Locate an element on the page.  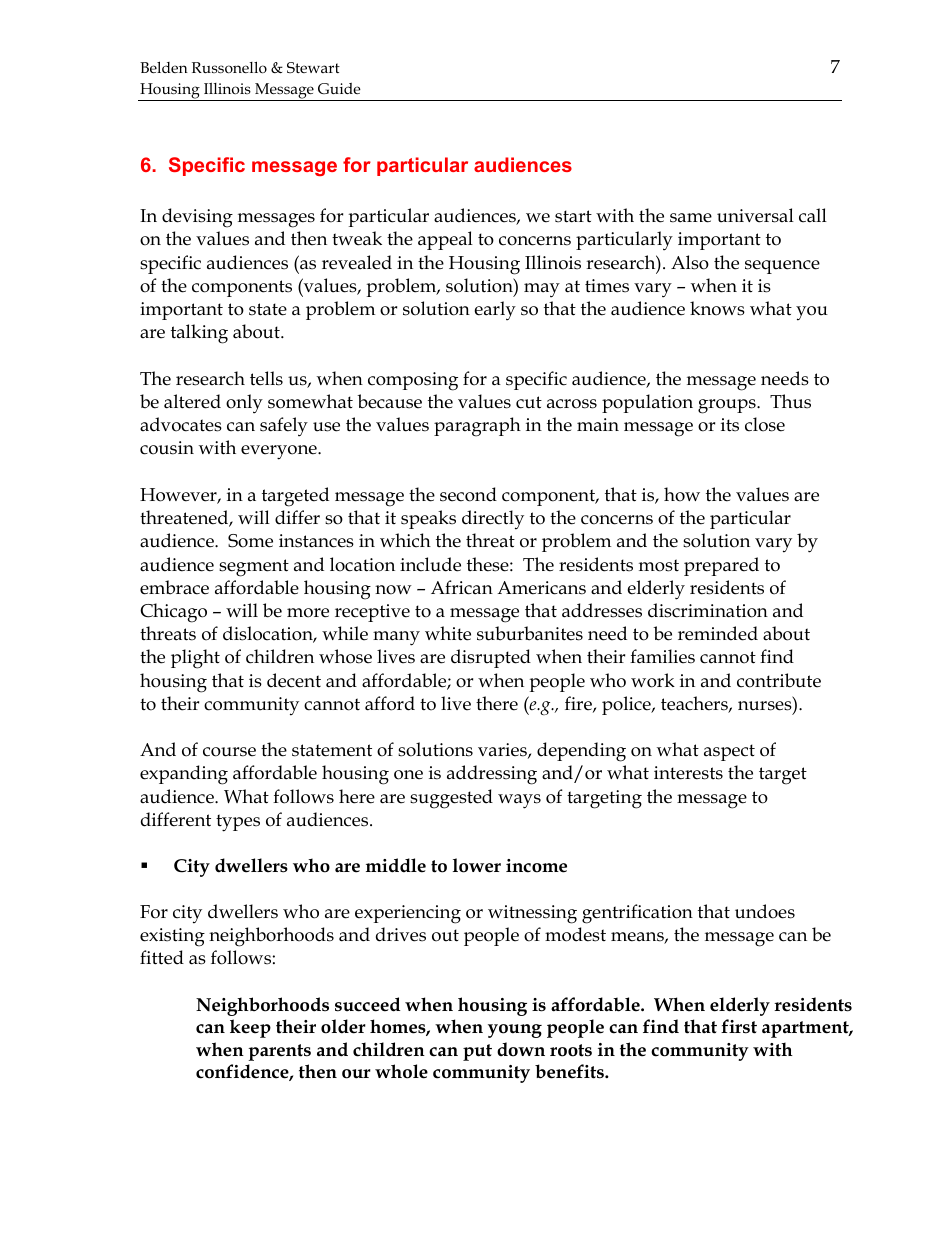
African is located at coordinates (462, 587).
